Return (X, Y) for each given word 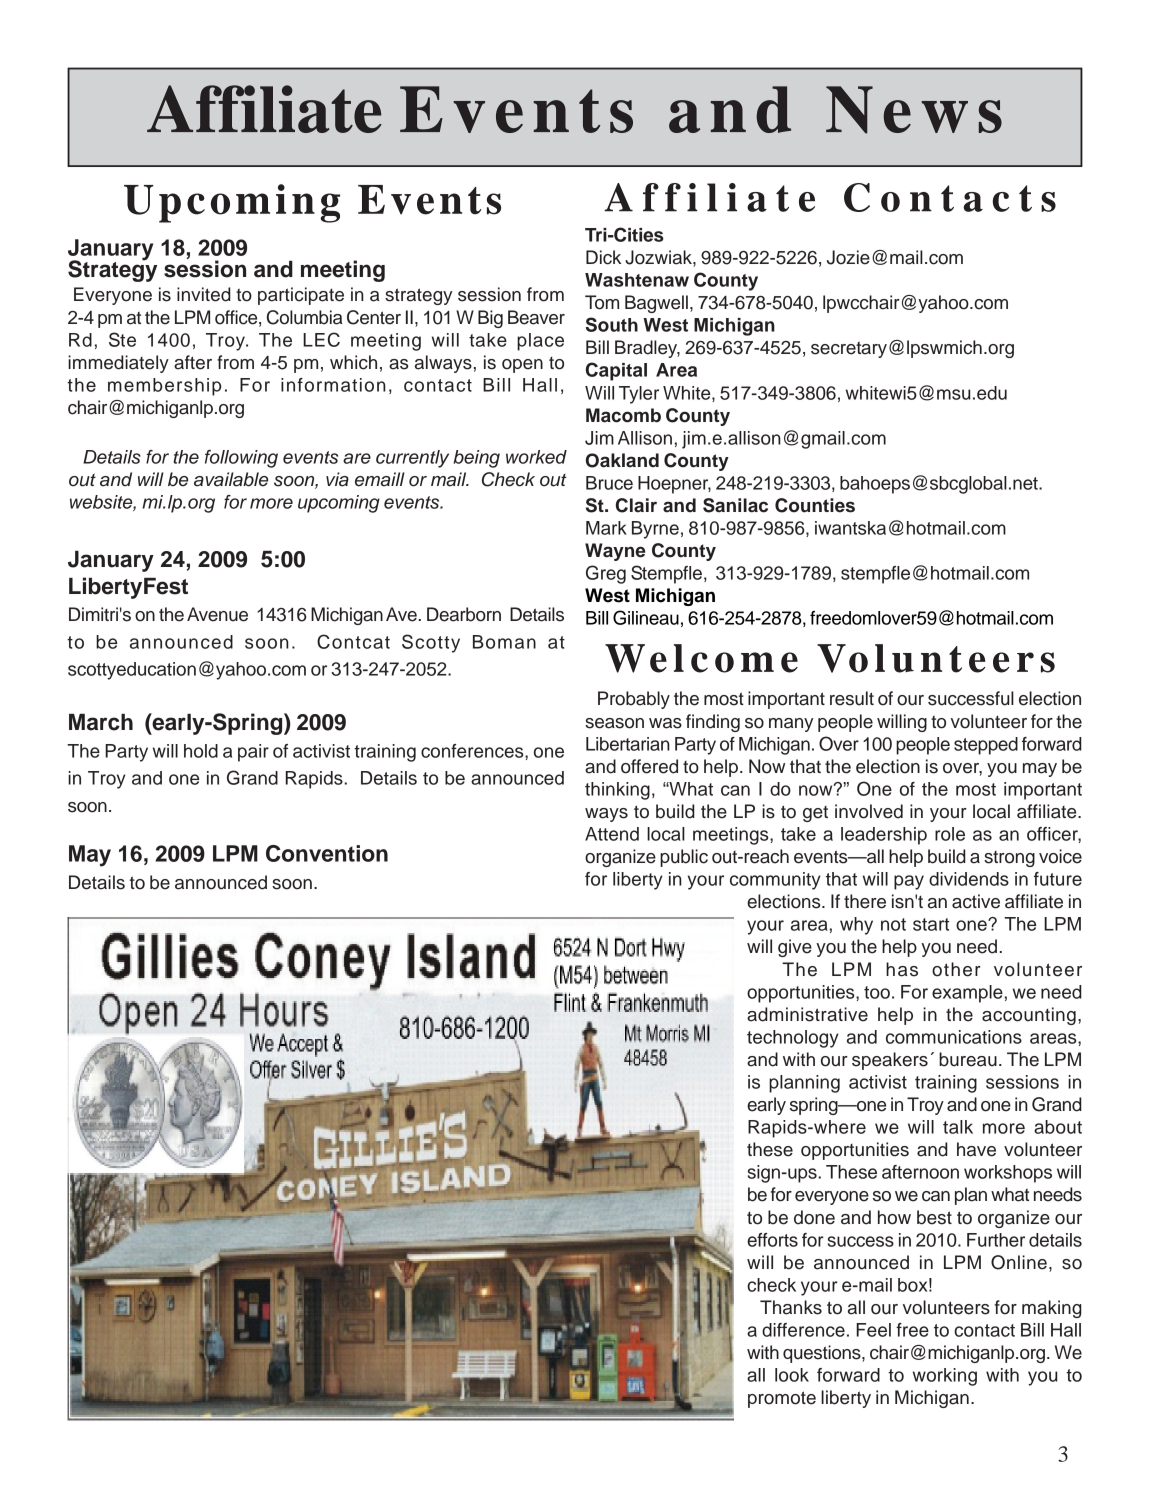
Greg (606, 574)
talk (958, 1127)
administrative (807, 1014)
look (792, 1375)
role (950, 834)
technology (793, 1039)
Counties (815, 505)
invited (204, 294)
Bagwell (656, 304)
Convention (327, 853)
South (612, 324)
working (945, 1377)
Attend (612, 834)
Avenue (217, 614)
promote (782, 1399)
